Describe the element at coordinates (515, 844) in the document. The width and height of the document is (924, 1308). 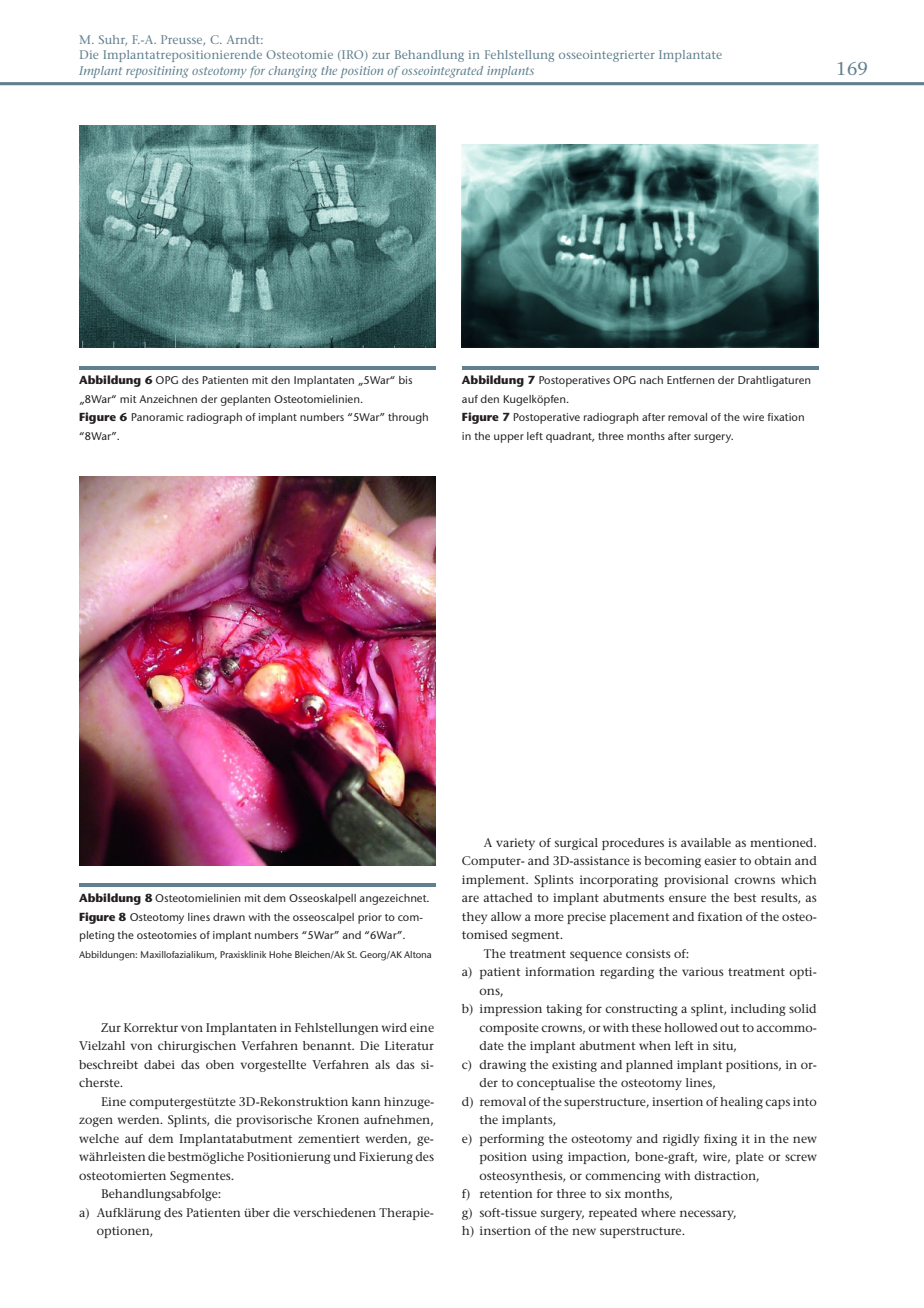
I see `variety` at that location.
